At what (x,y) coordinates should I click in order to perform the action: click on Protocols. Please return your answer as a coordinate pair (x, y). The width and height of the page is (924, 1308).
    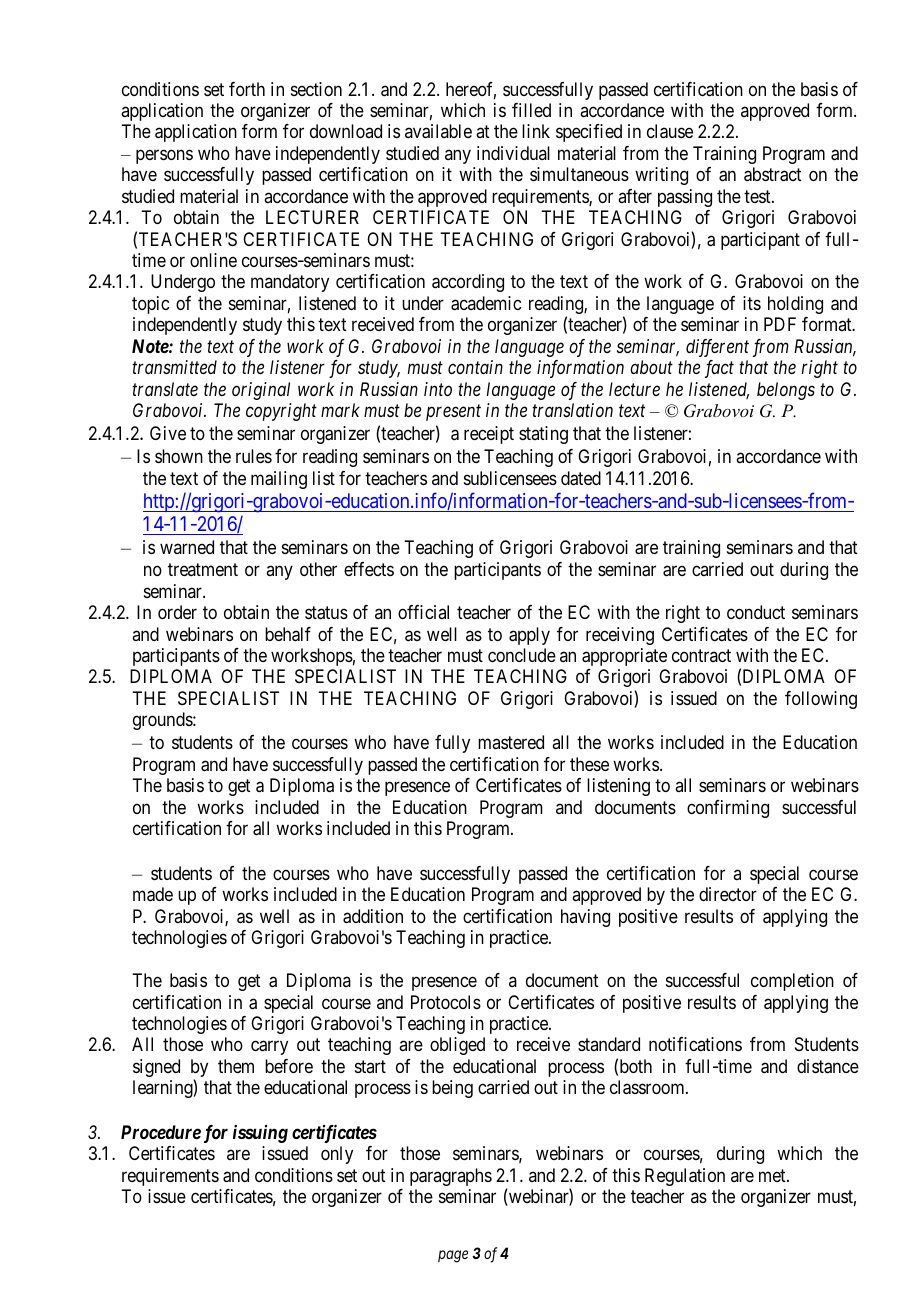
    Looking at the image, I should click on (446, 1002).
